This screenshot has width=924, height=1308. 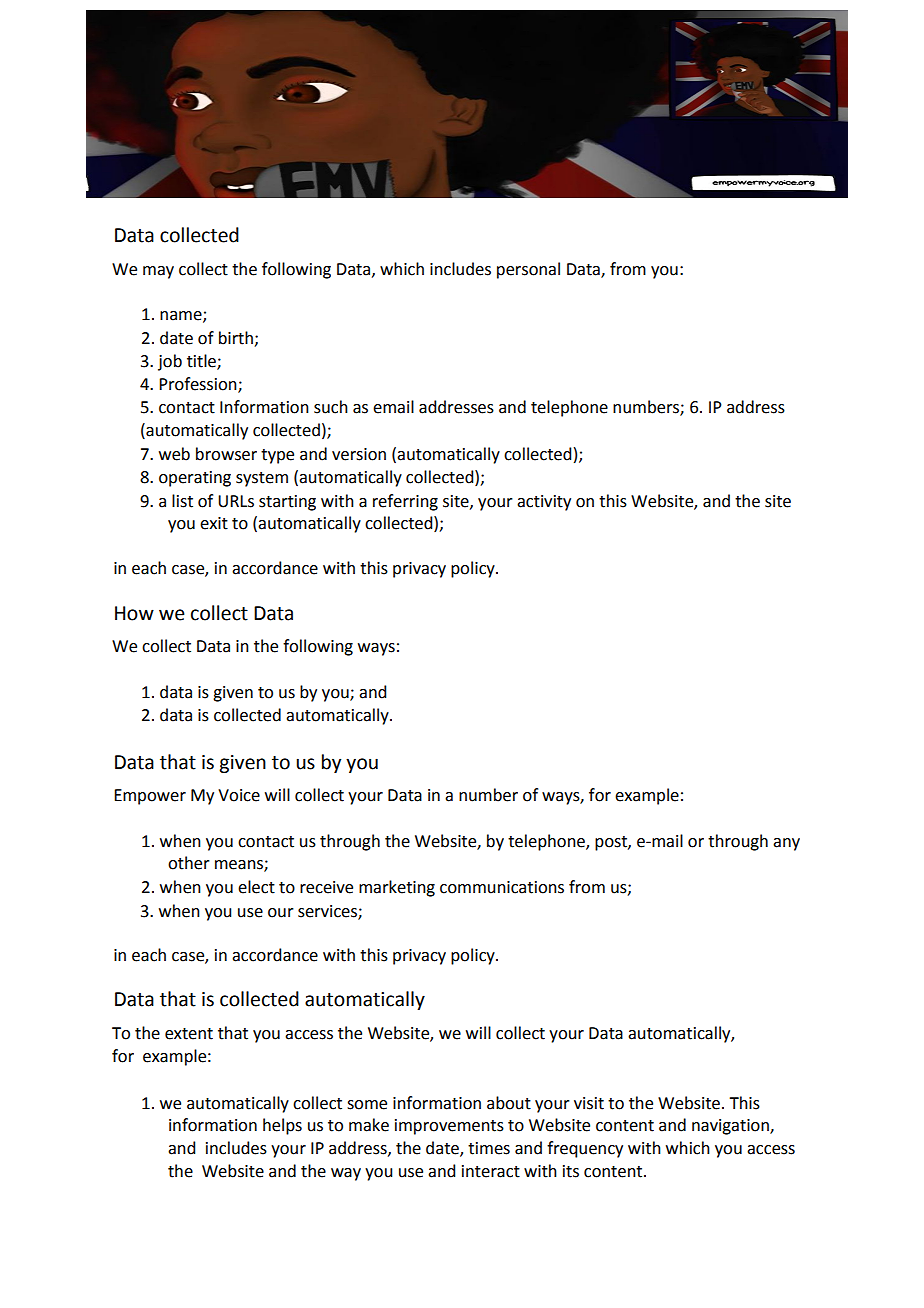 What do you see at coordinates (731, 1127) in the screenshot?
I see `navigation` at bounding box center [731, 1127].
